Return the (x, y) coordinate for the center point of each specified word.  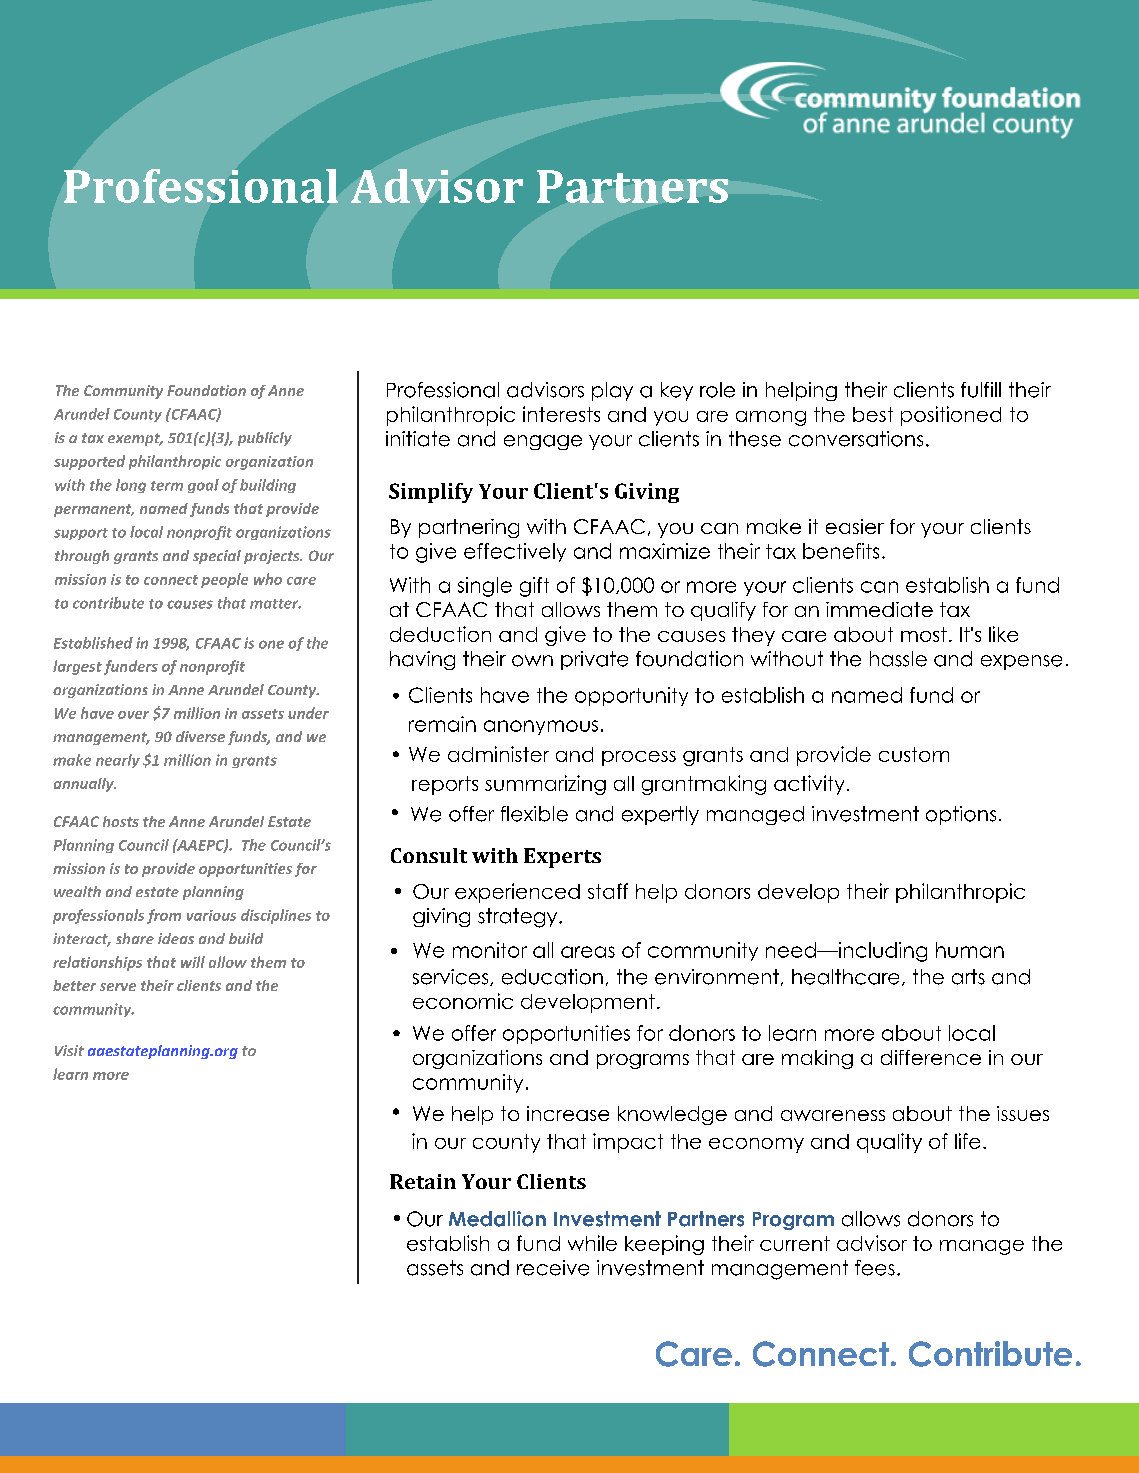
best (873, 414)
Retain (423, 1181)
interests (561, 414)
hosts (121, 821)
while (592, 1243)
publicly (265, 439)
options (961, 815)
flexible (534, 814)
